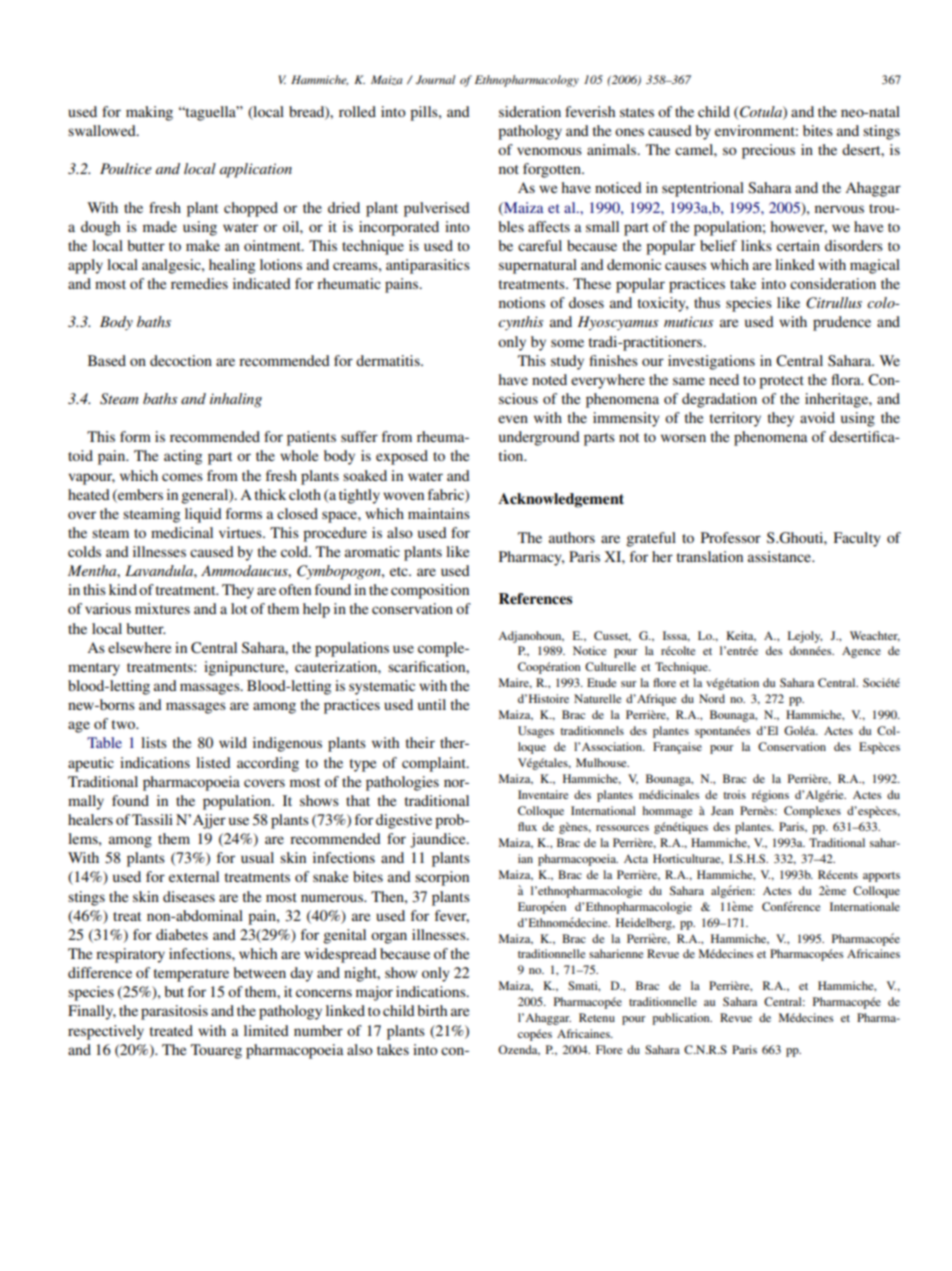 The width and height of the screenshot is (952, 1271). Describe the element at coordinates (636, 858) in the screenshot. I see `Acta` at that location.
